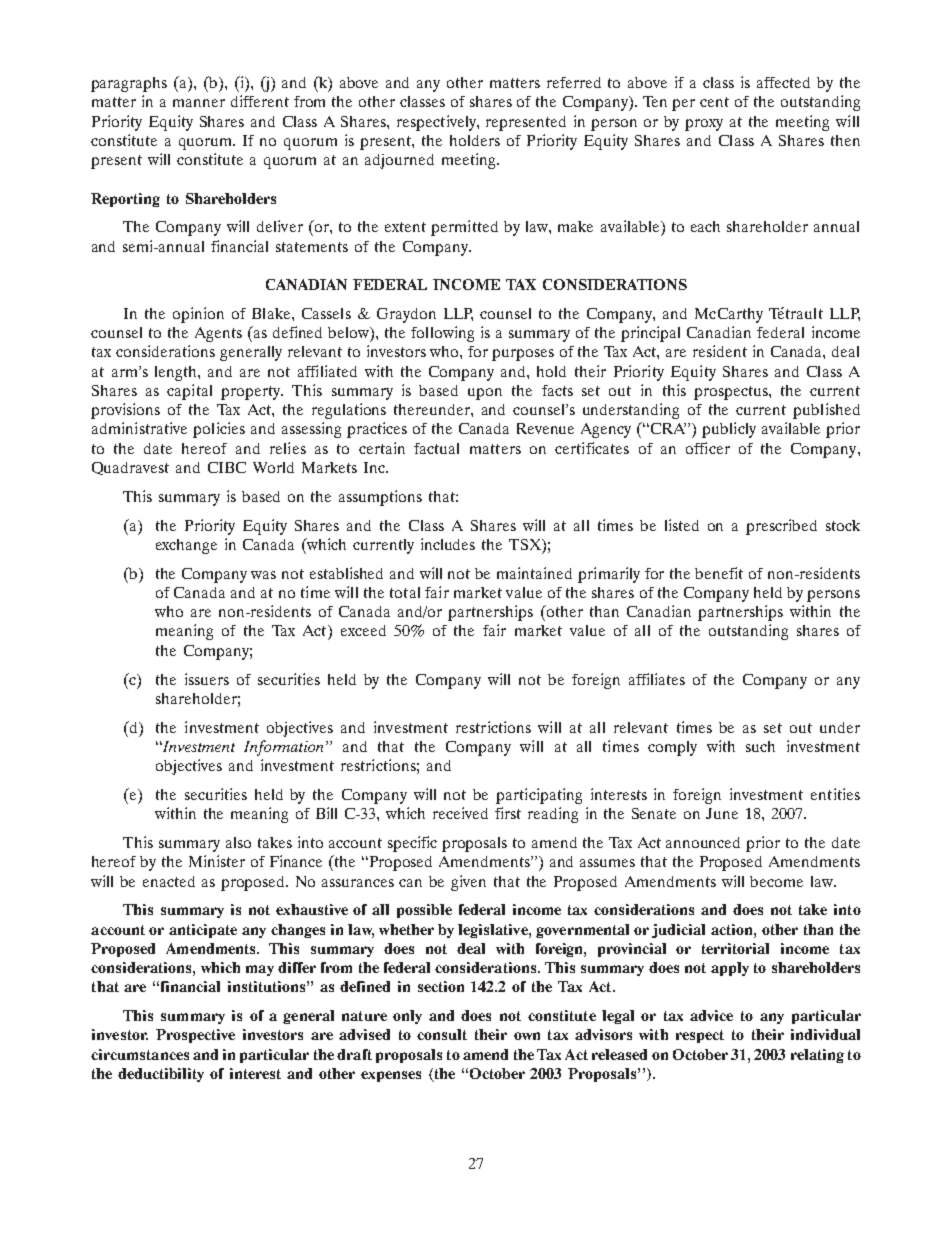  What do you see at coordinates (714, 102) in the screenshot?
I see `cent` at bounding box center [714, 102].
